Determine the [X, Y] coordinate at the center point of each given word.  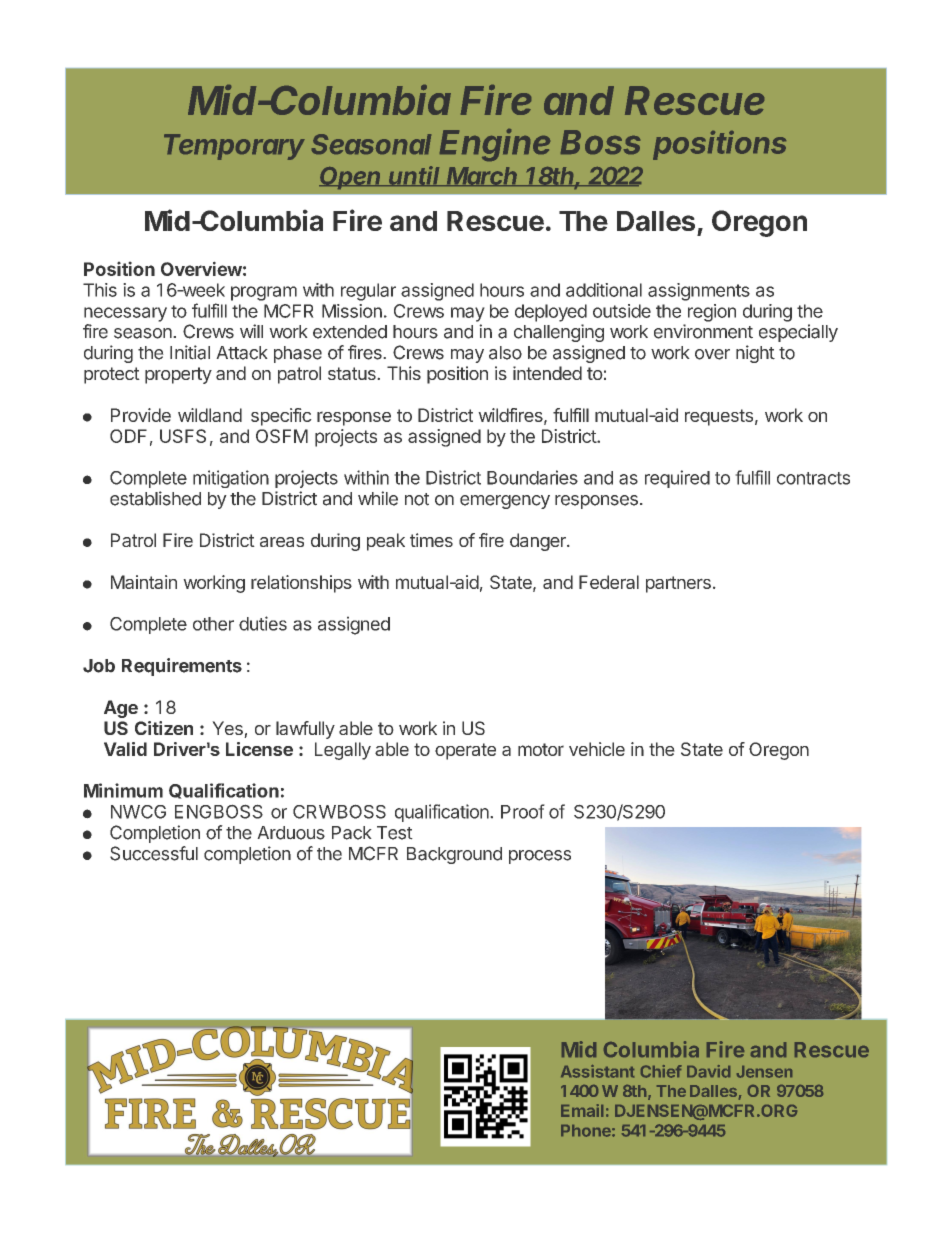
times [431, 540]
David [708, 1071]
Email [582, 1110]
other [213, 624]
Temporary [234, 147]
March [483, 176]
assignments [699, 292]
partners [678, 584]
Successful [154, 853]
